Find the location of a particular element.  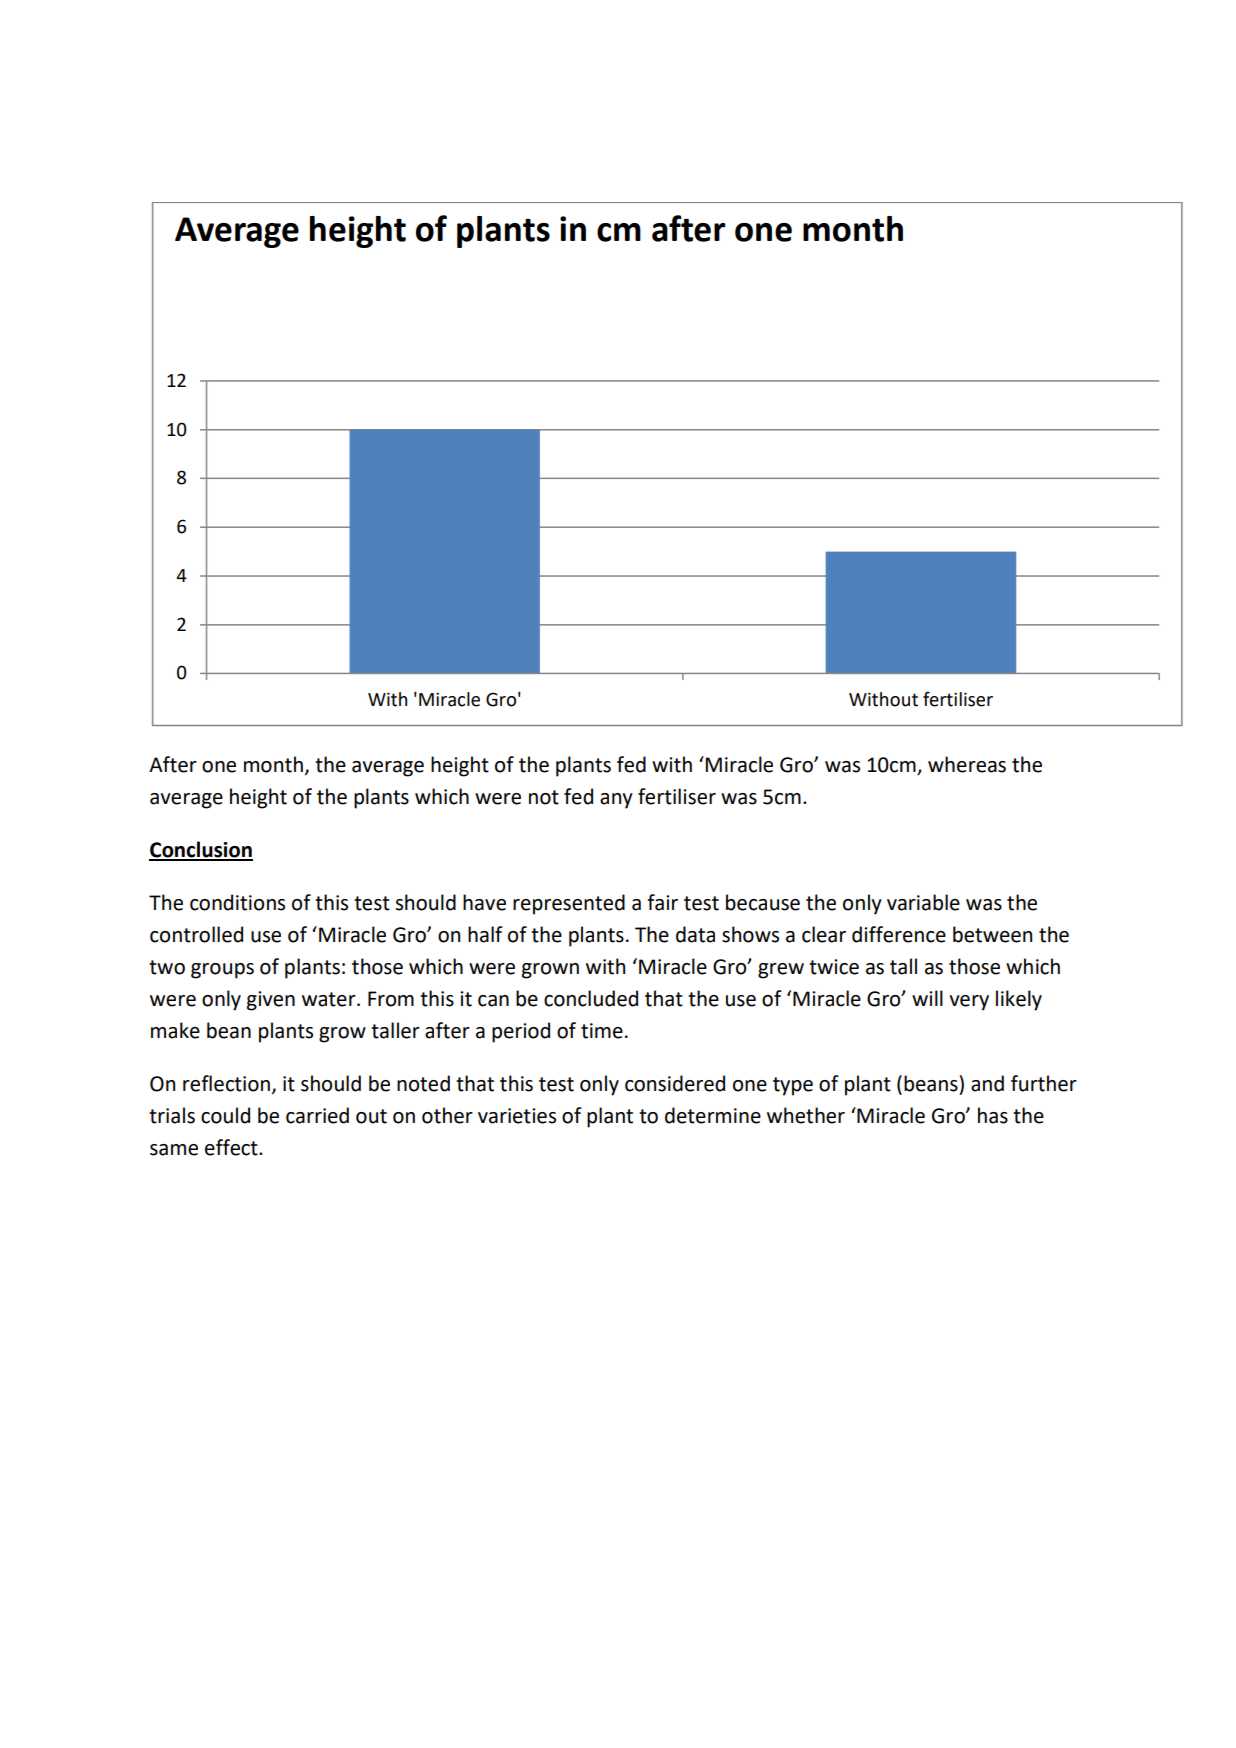

fair is located at coordinates (662, 902).
